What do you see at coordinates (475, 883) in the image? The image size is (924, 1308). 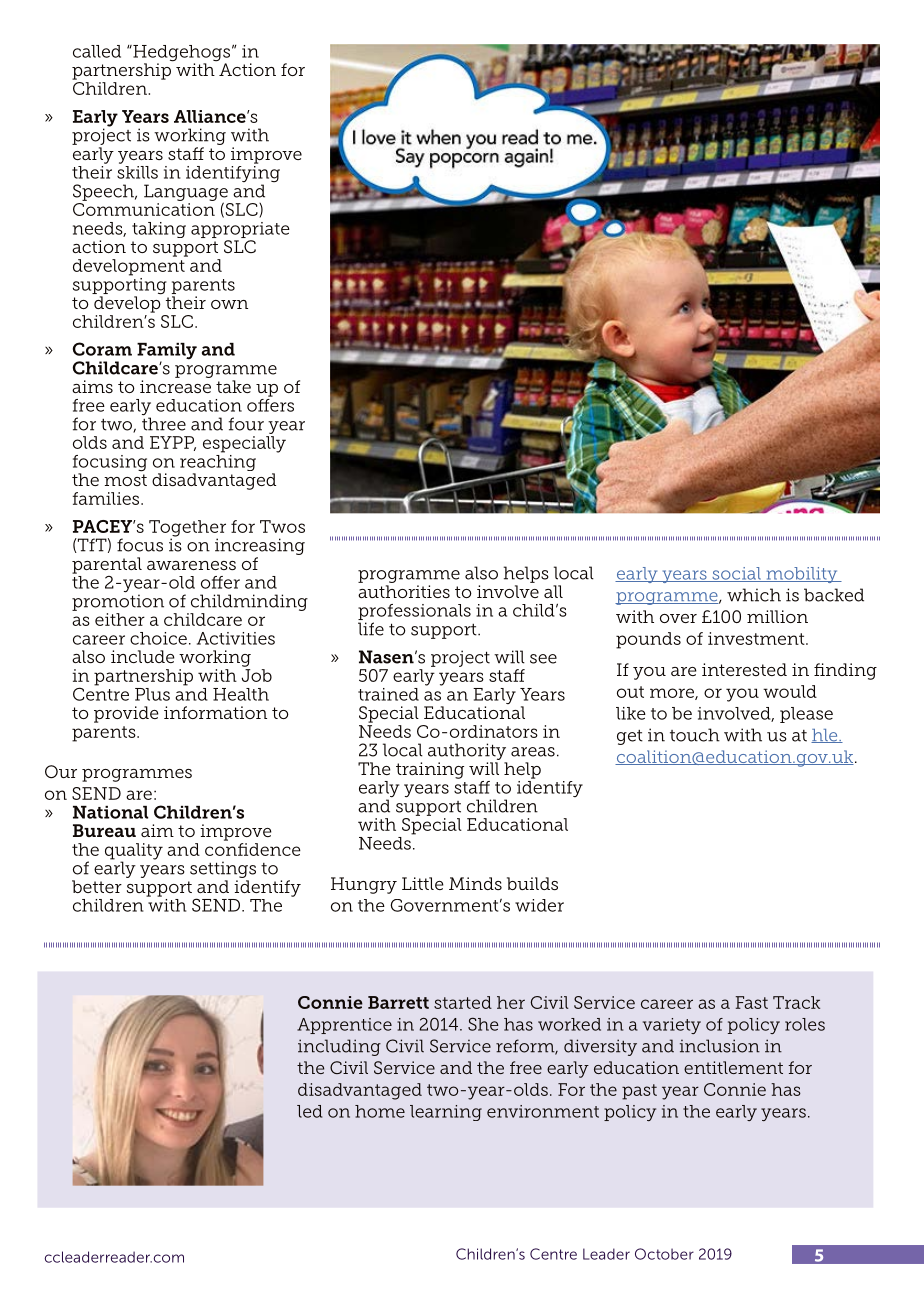 I see `Minds` at bounding box center [475, 883].
